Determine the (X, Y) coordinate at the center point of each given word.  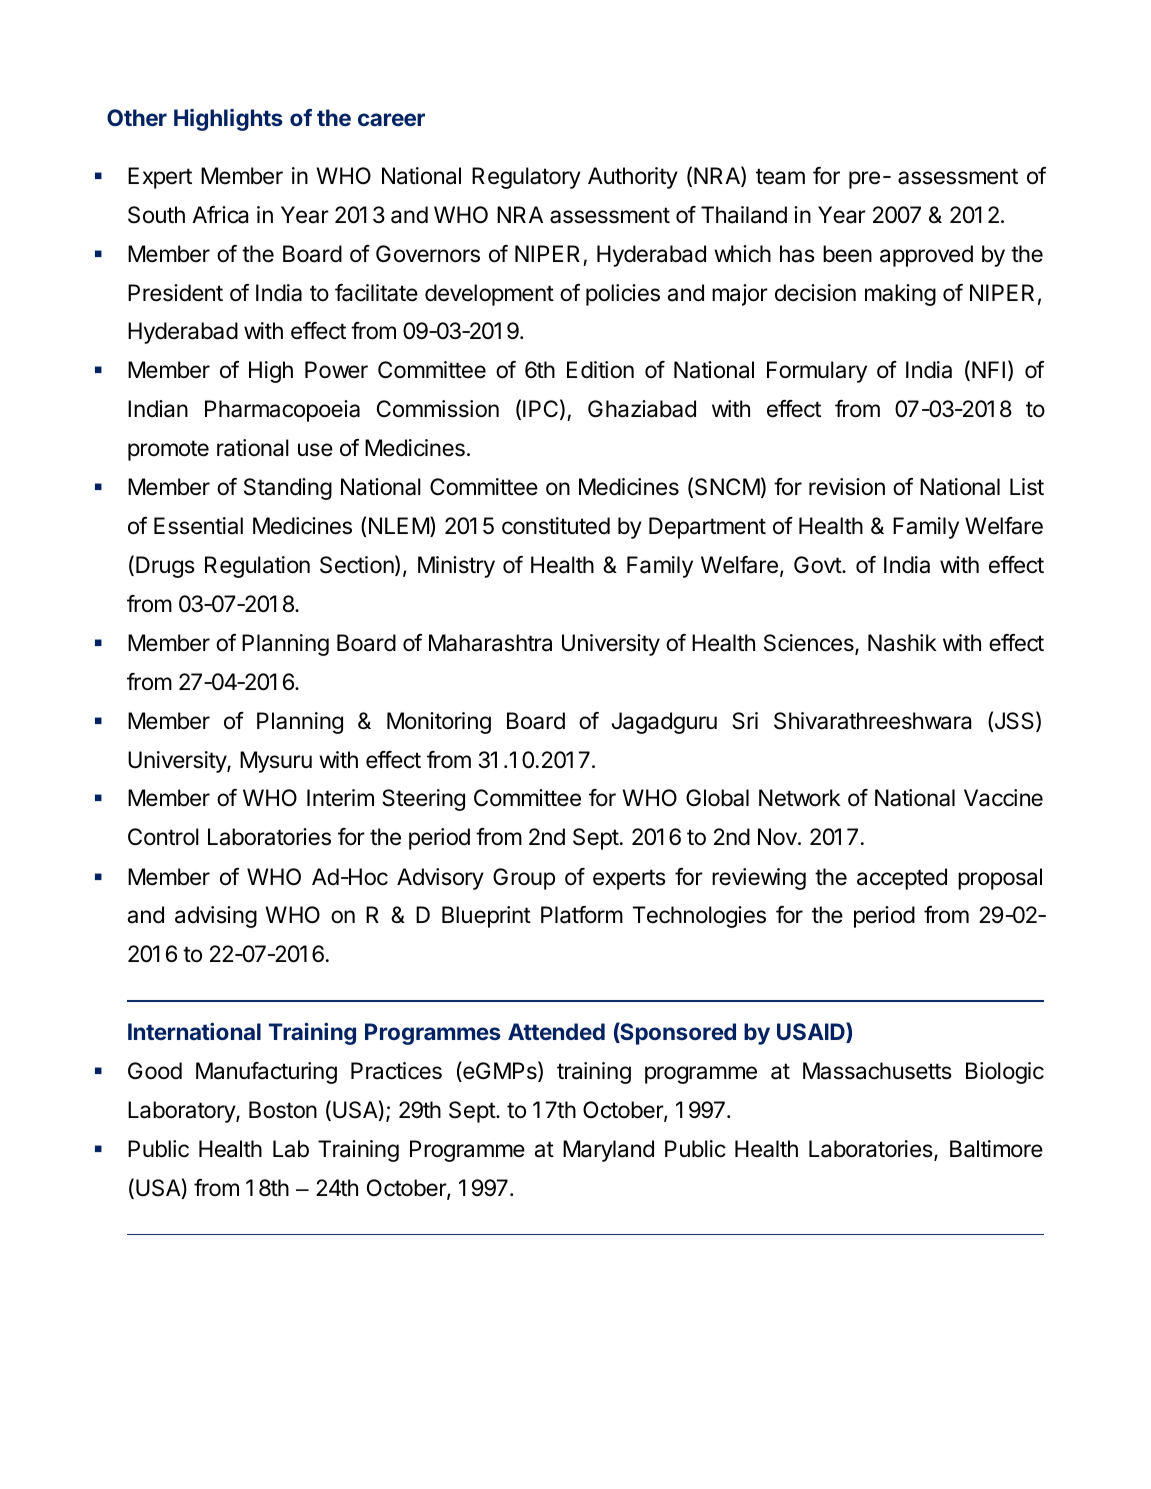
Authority (633, 178)
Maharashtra (490, 643)
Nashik (902, 643)
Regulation (257, 567)
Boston (283, 1110)
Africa (220, 215)
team (780, 176)
